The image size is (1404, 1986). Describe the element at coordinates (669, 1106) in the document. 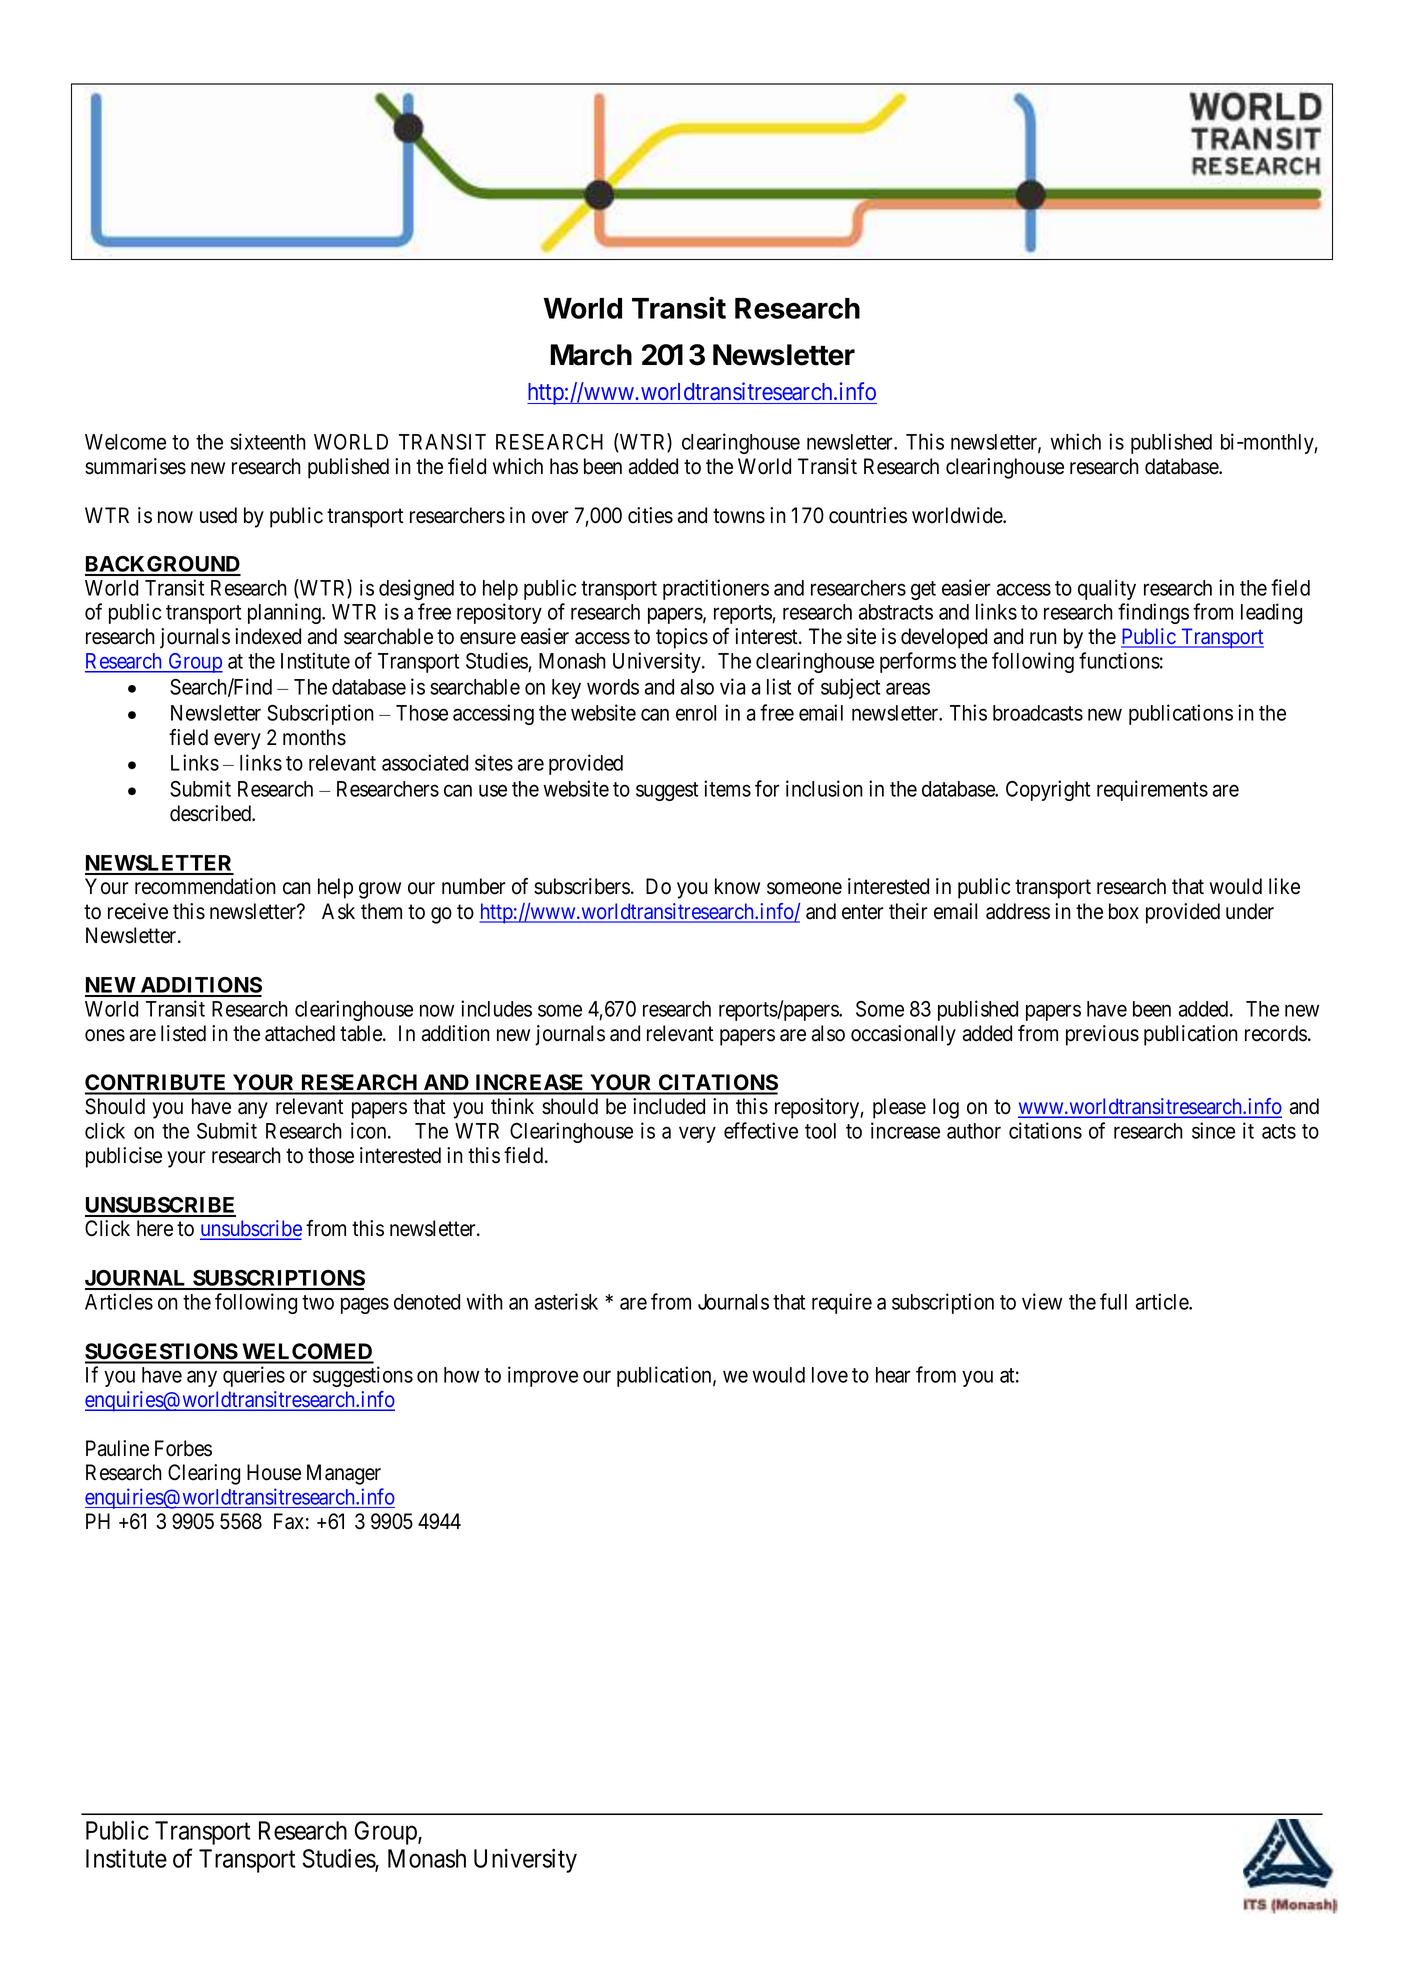

I see `included` at that location.
